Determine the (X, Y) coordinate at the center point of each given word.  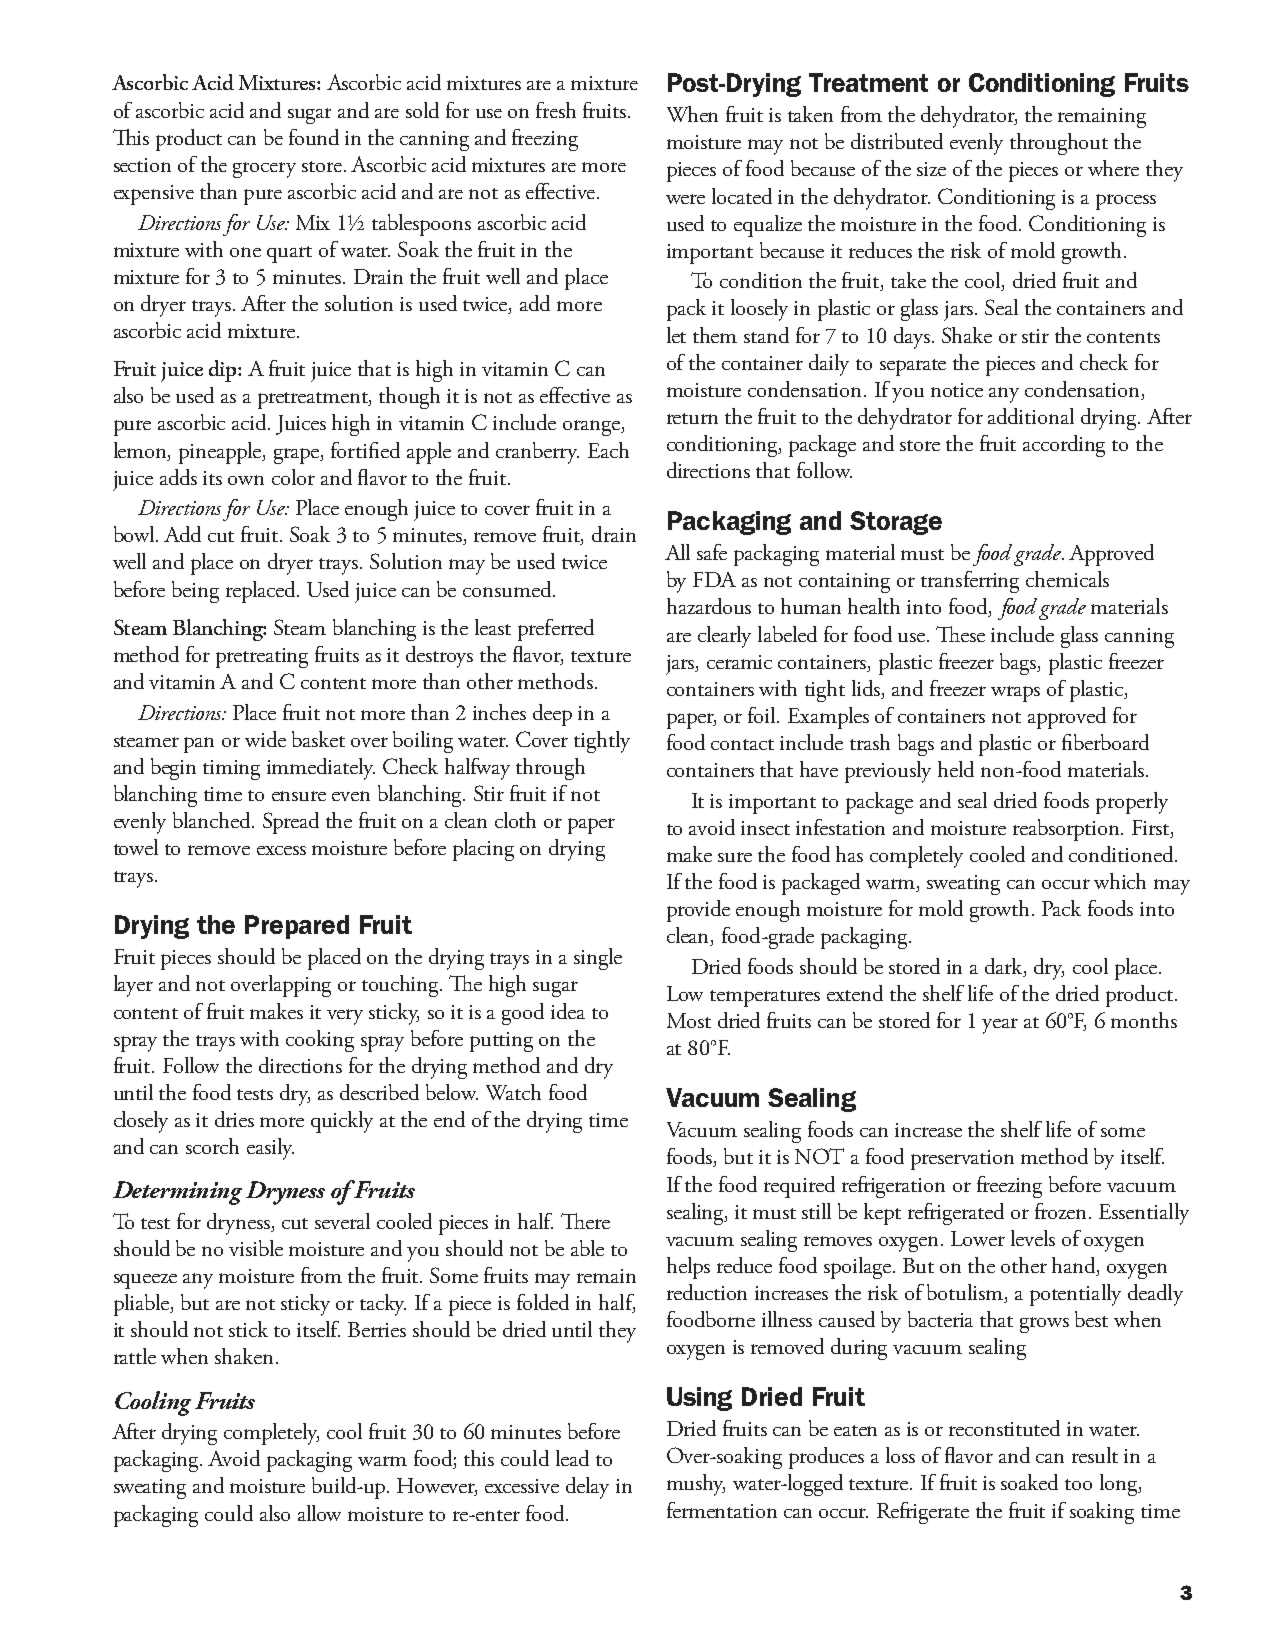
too (1078, 1484)
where (1113, 168)
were (685, 199)
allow (319, 1513)
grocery (264, 170)
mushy (696, 1485)
